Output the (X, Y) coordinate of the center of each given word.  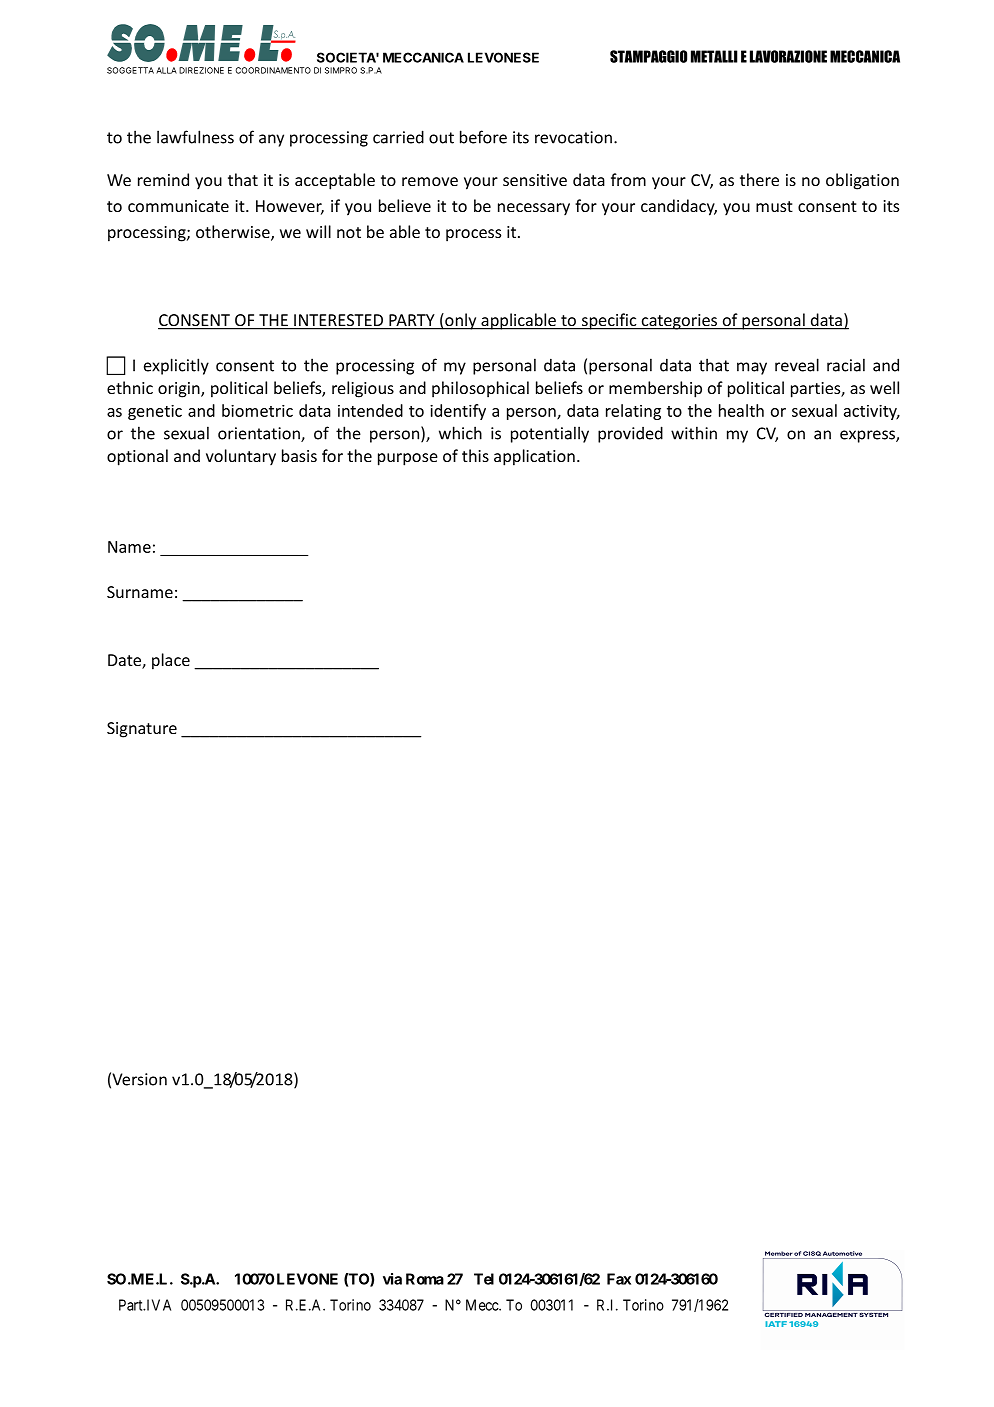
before (483, 137)
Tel (484, 1279)
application (534, 457)
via (392, 1279)
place (171, 661)
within (694, 433)
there (759, 179)
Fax (619, 1279)
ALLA (166, 70)
